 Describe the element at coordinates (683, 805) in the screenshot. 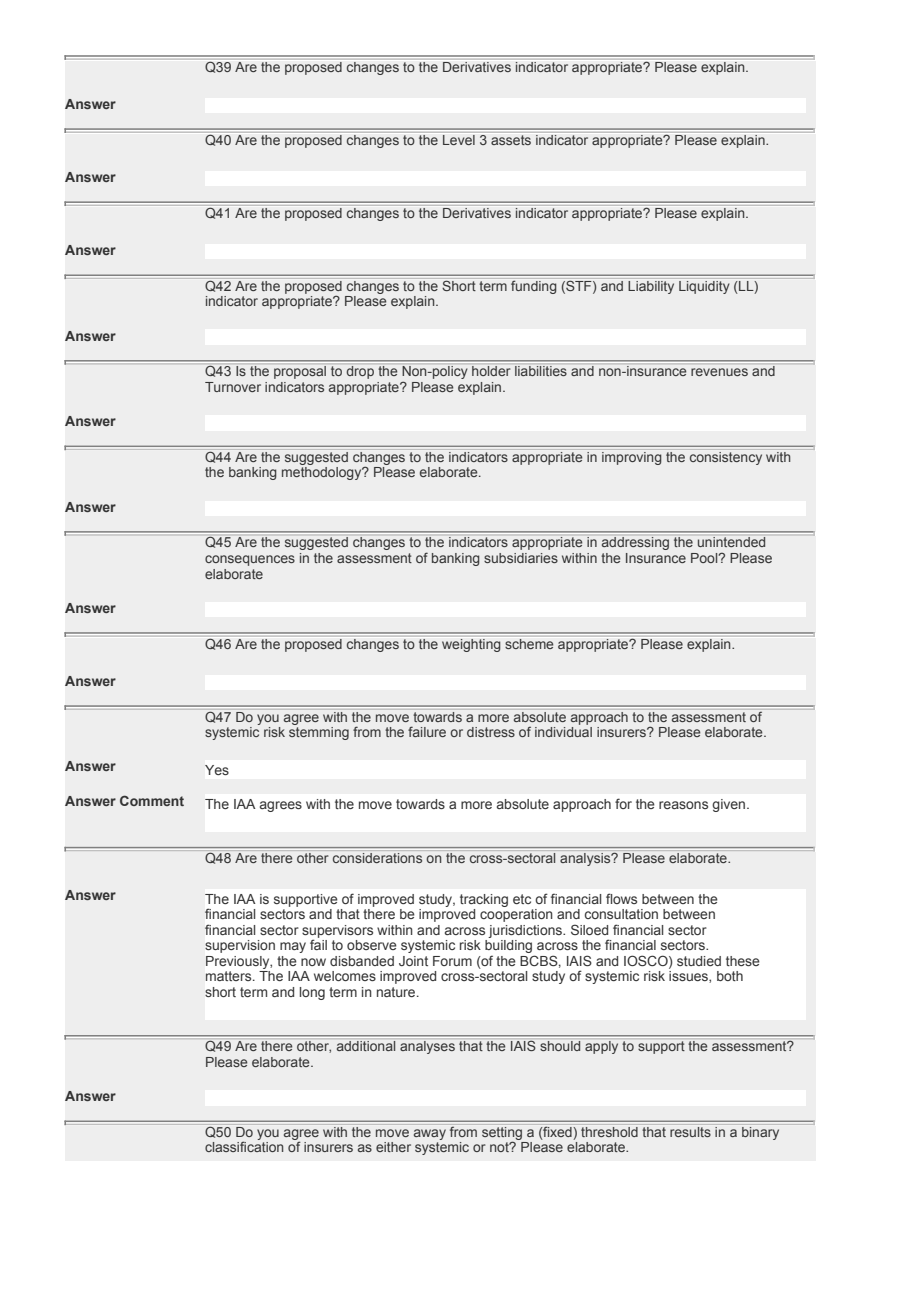

I see `reasons` at that location.
